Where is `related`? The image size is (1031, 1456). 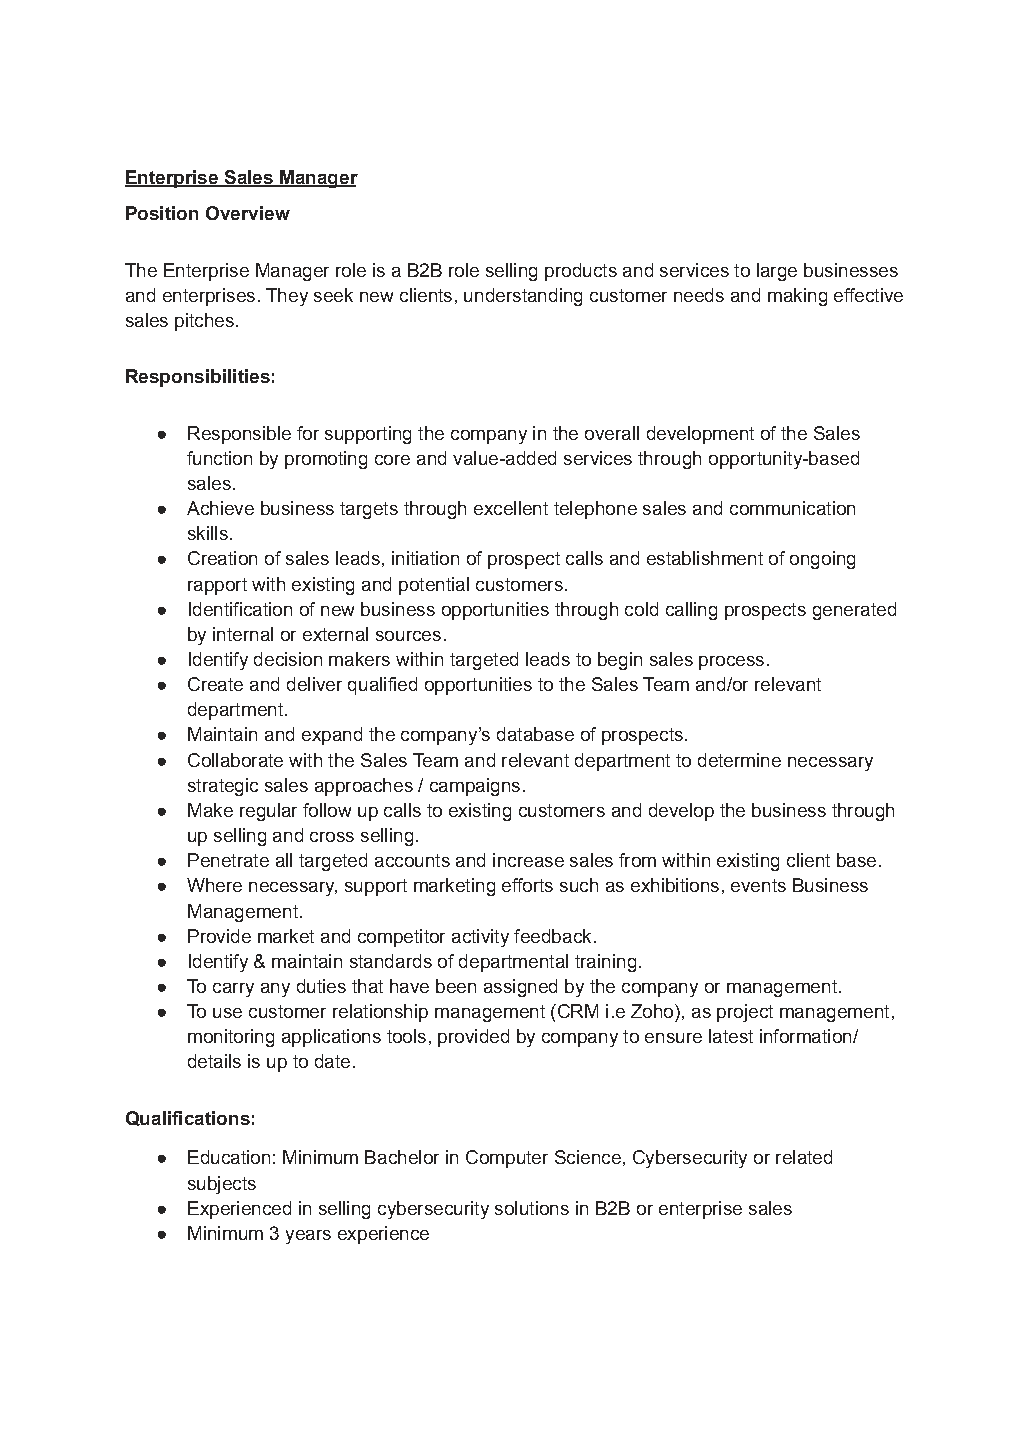 related is located at coordinates (804, 1157).
